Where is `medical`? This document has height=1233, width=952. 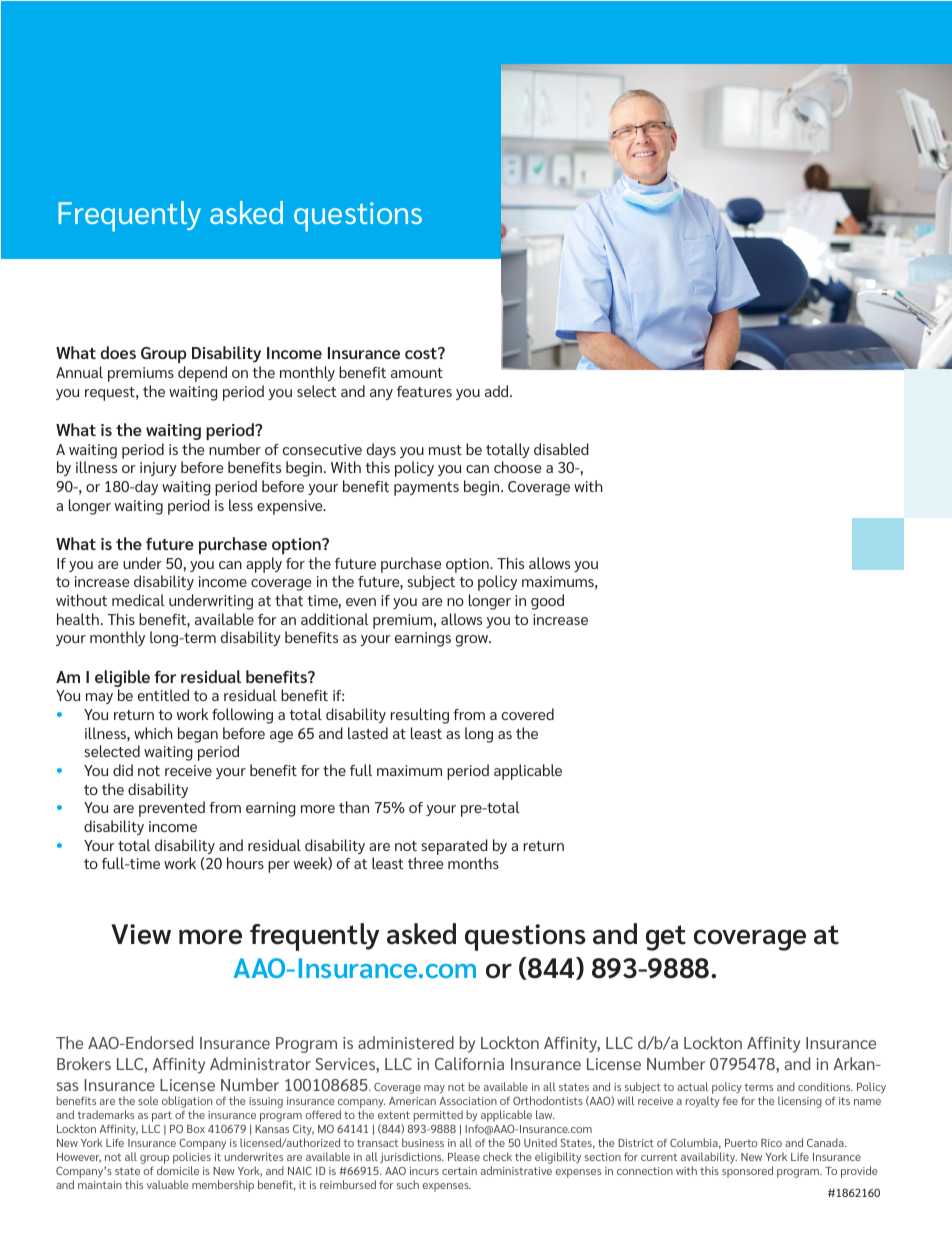
medical is located at coordinates (138, 600).
